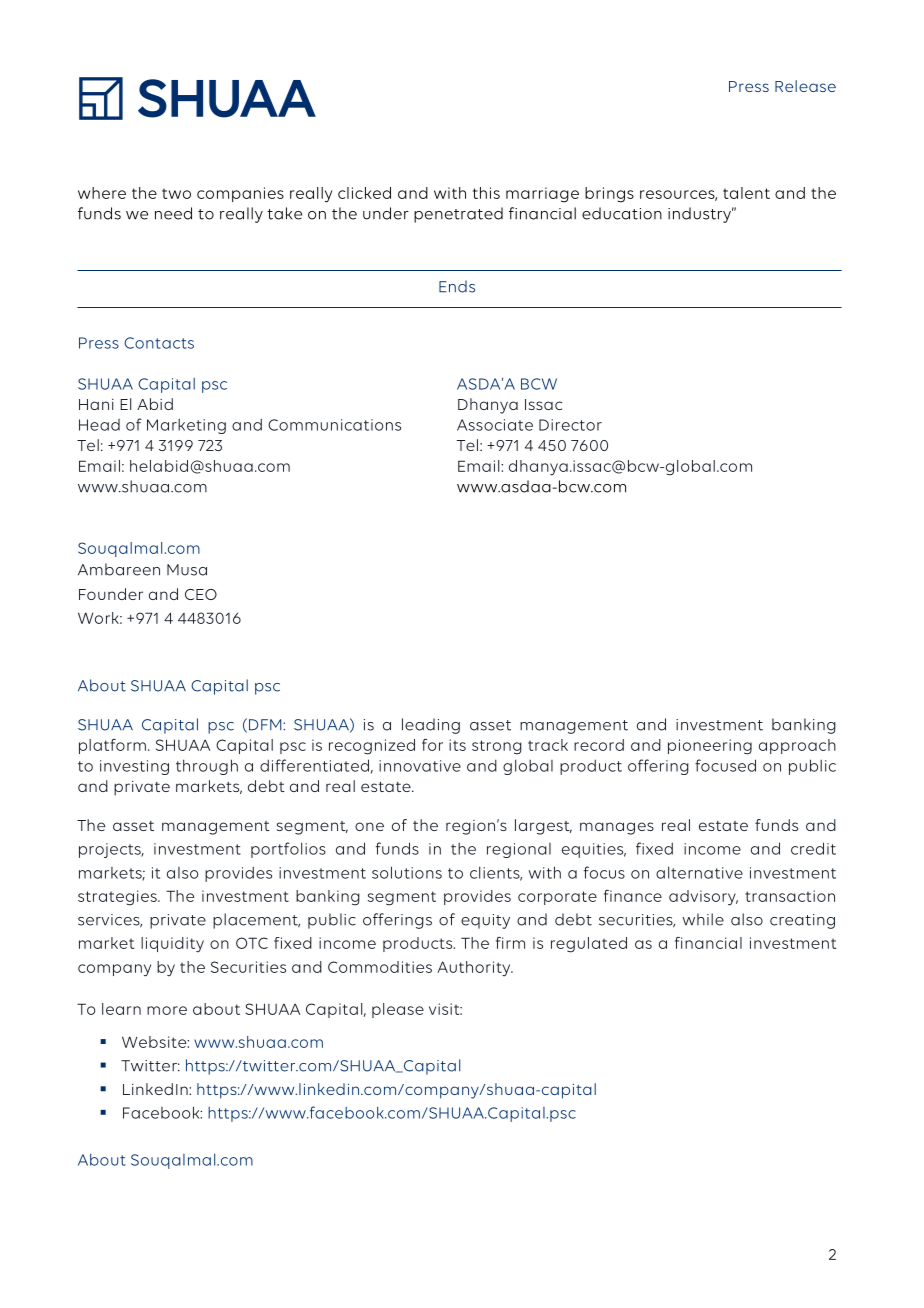 This page has width=924, height=1308. Describe the element at coordinates (457, 286) in the page. I see `Ends` at that location.
